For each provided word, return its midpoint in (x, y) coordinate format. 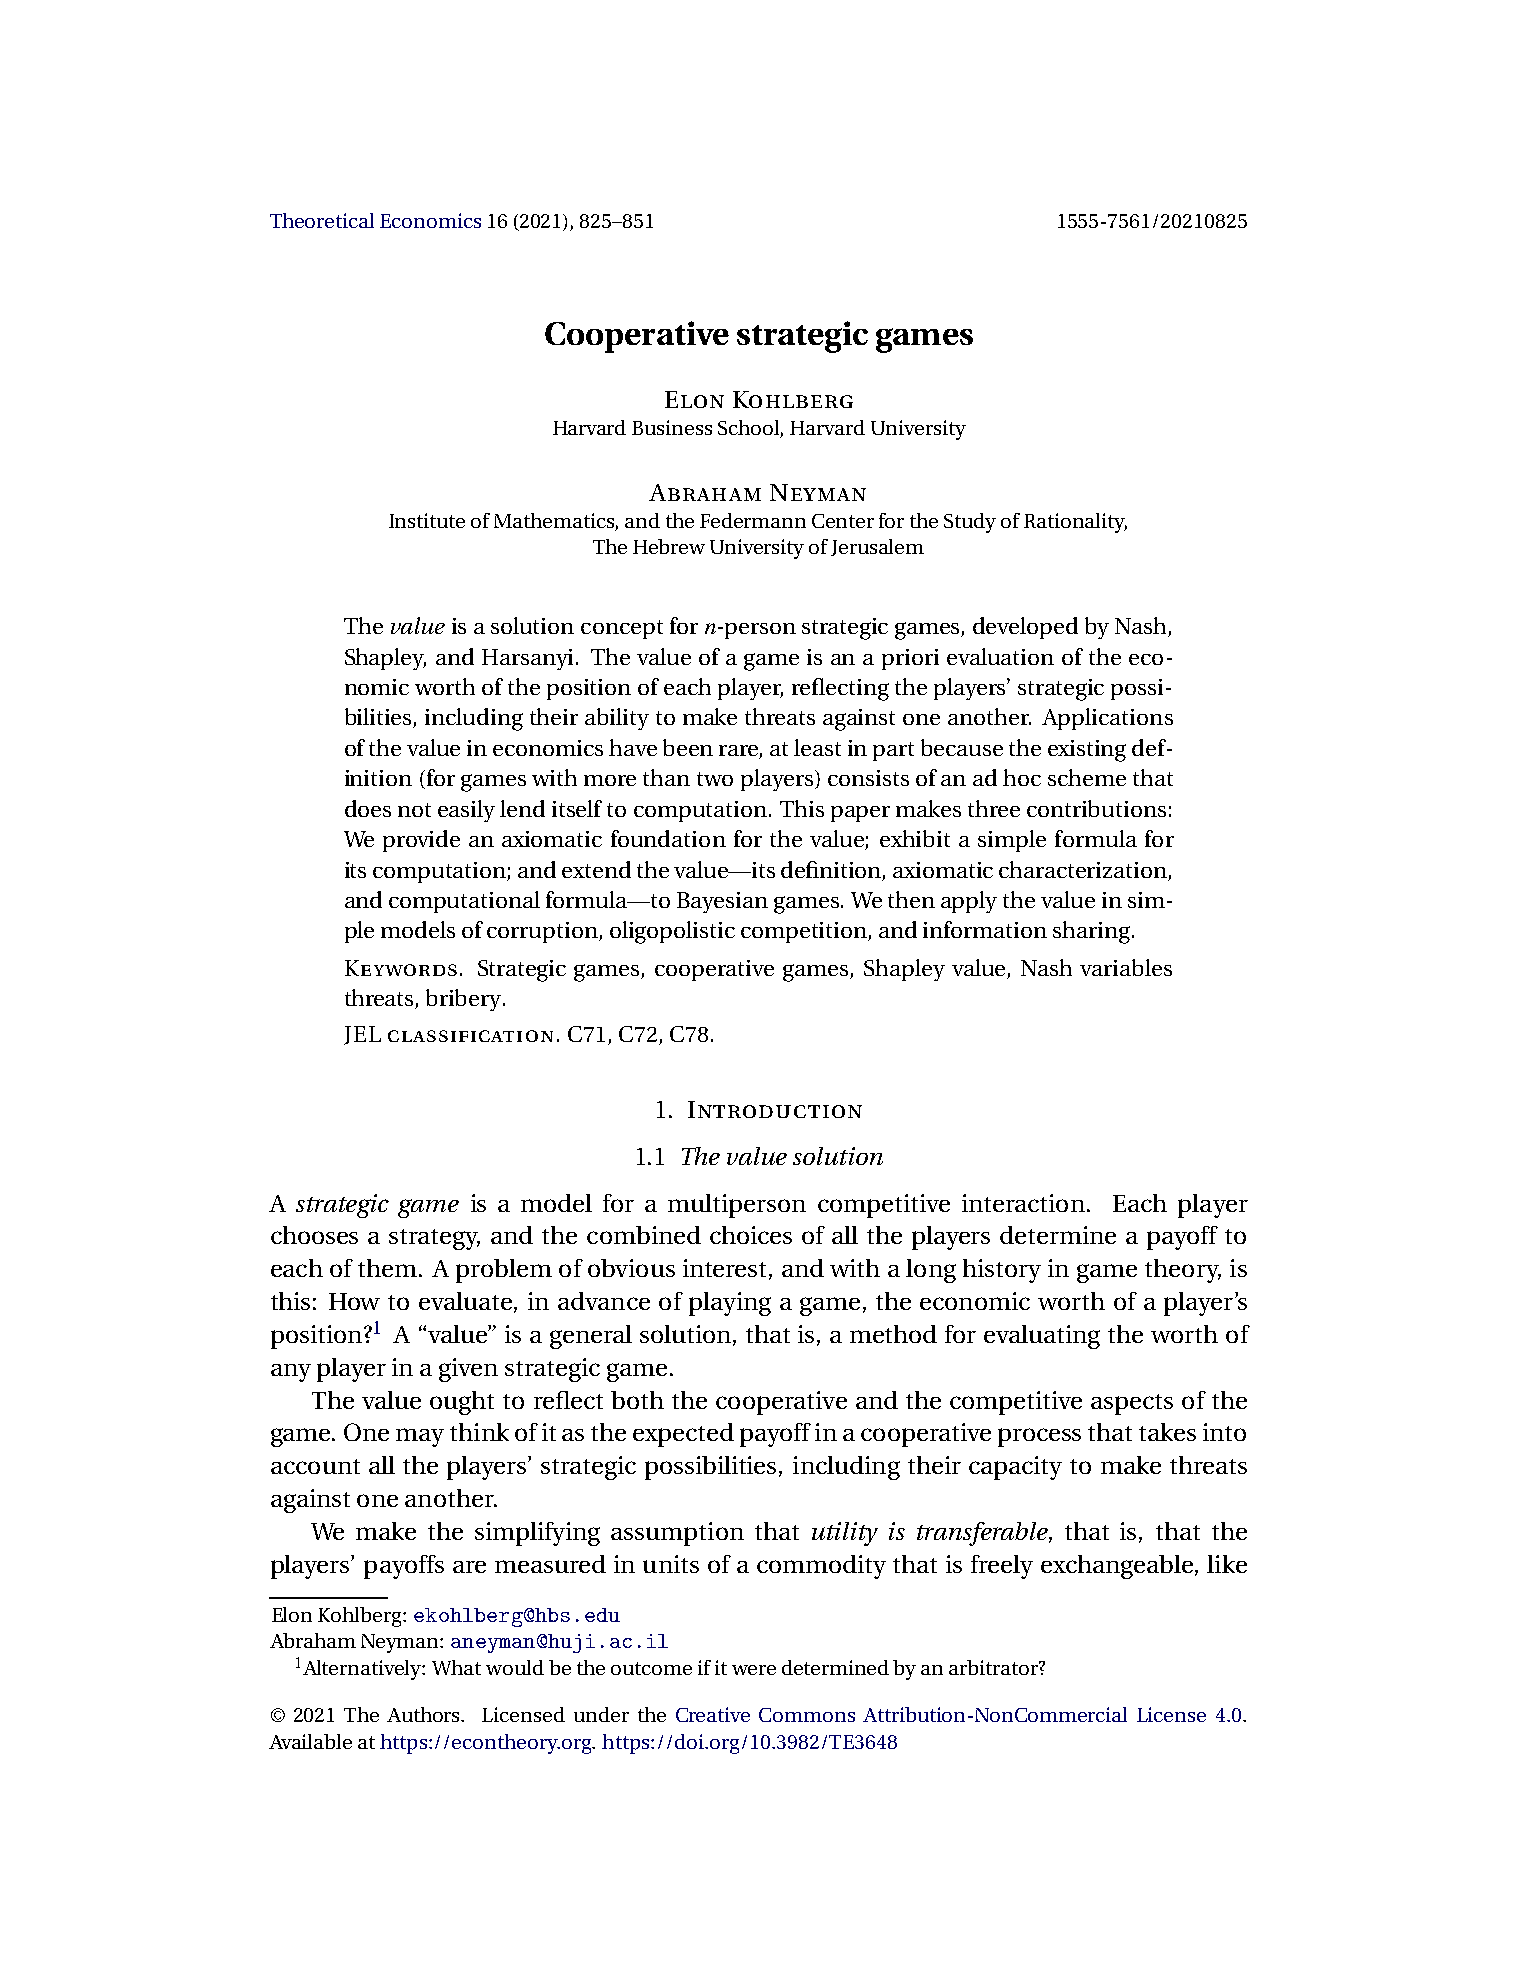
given (468, 1370)
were (754, 1670)
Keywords (401, 968)
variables (1126, 967)
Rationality (1075, 523)
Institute (427, 520)
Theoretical (322, 220)
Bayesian (722, 902)
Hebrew (669, 546)
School (750, 429)
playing (730, 1304)
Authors (425, 1714)
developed (1025, 628)
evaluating (1042, 1337)
